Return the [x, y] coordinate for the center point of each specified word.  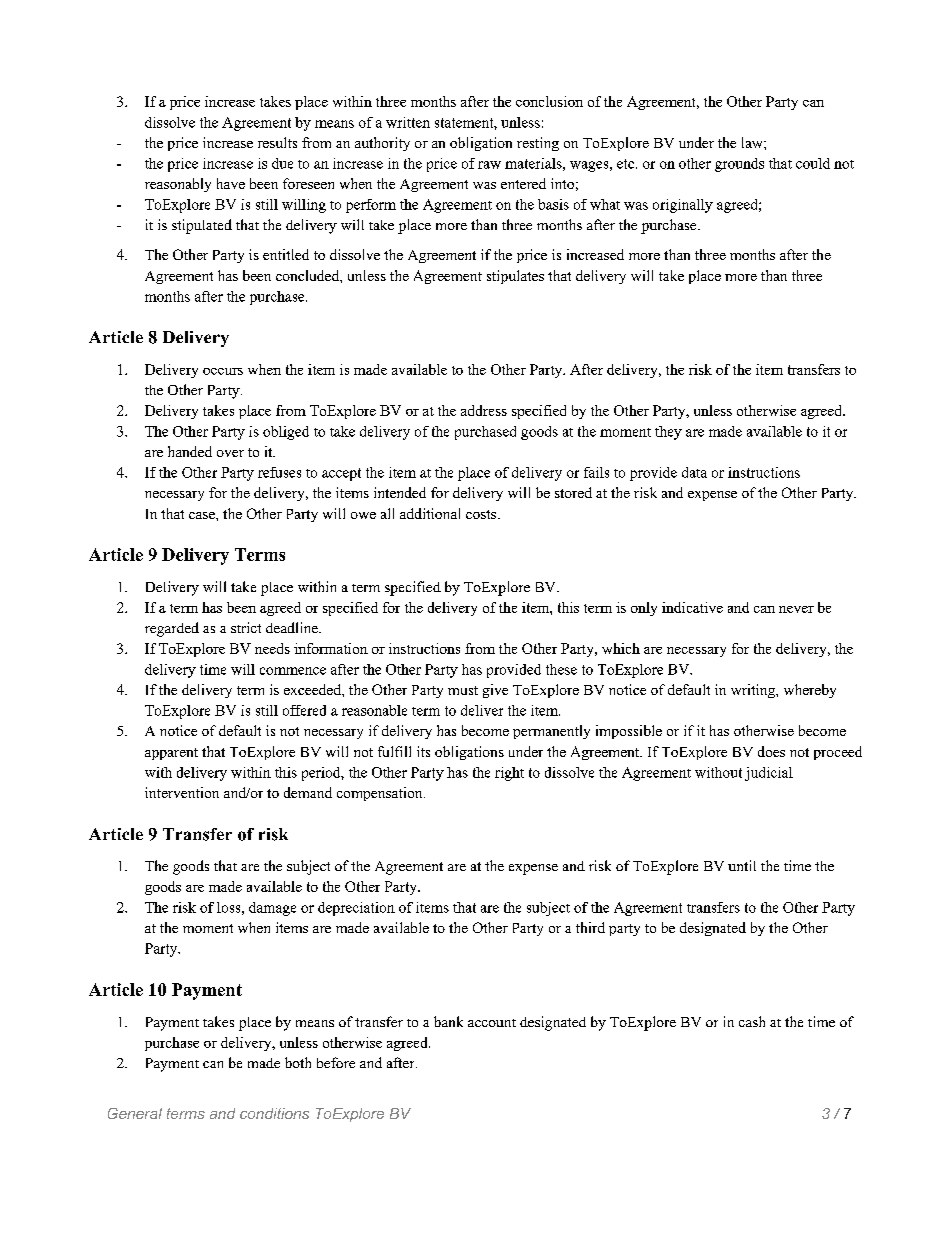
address [484, 410]
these [561, 669]
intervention [182, 792]
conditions [274, 1113]
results [277, 142]
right [509, 774]
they [668, 433]
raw [489, 165]
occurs [223, 371]
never [796, 609]
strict [246, 627]
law [753, 142]
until [742, 865]
